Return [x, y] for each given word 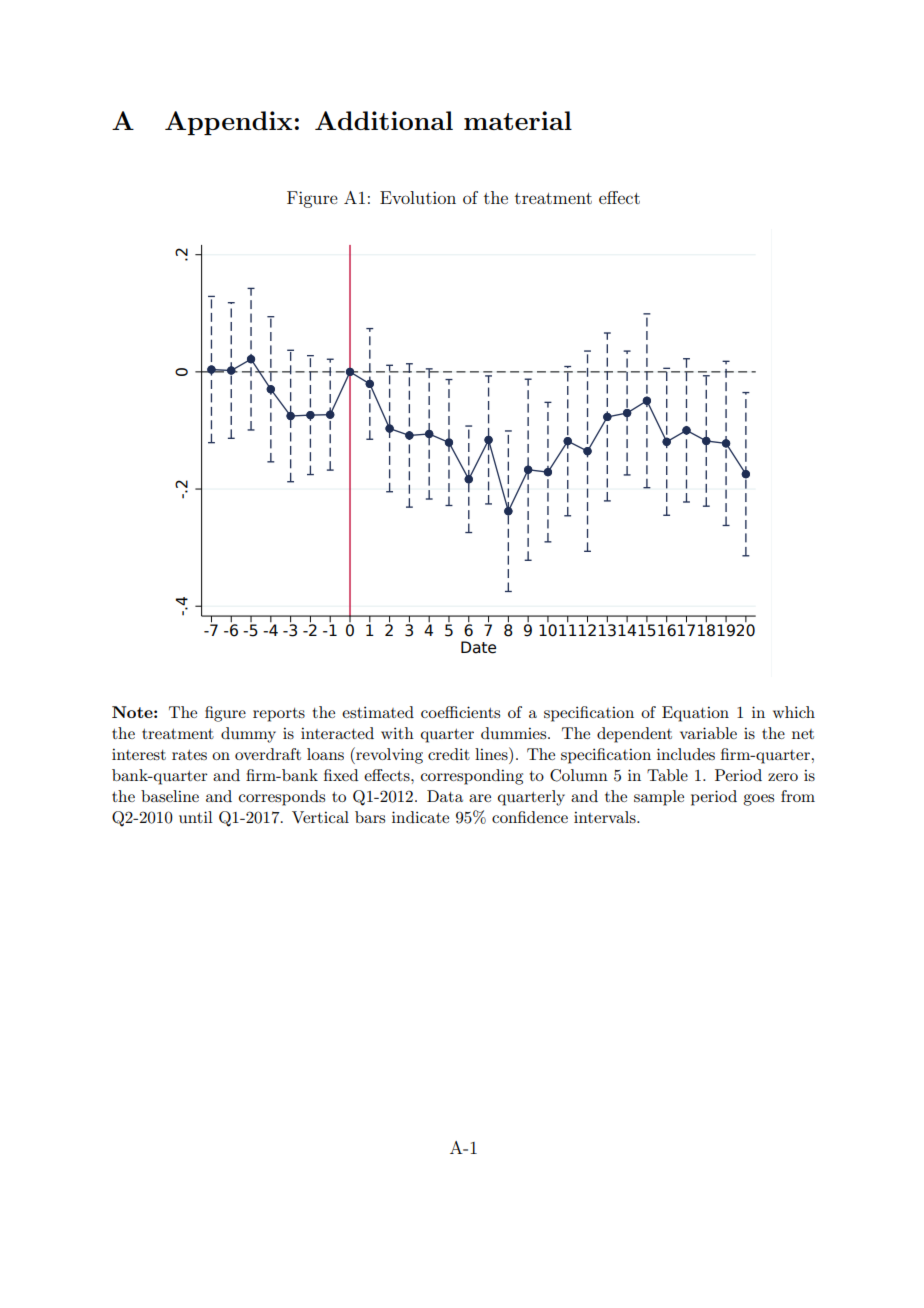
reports [279, 715]
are [480, 798]
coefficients [460, 712]
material [518, 120]
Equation [695, 714]
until [196, 817]
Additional [384, 120]
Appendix [228, 123]
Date [478, 647]
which [794, 712]
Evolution [418, 197]
